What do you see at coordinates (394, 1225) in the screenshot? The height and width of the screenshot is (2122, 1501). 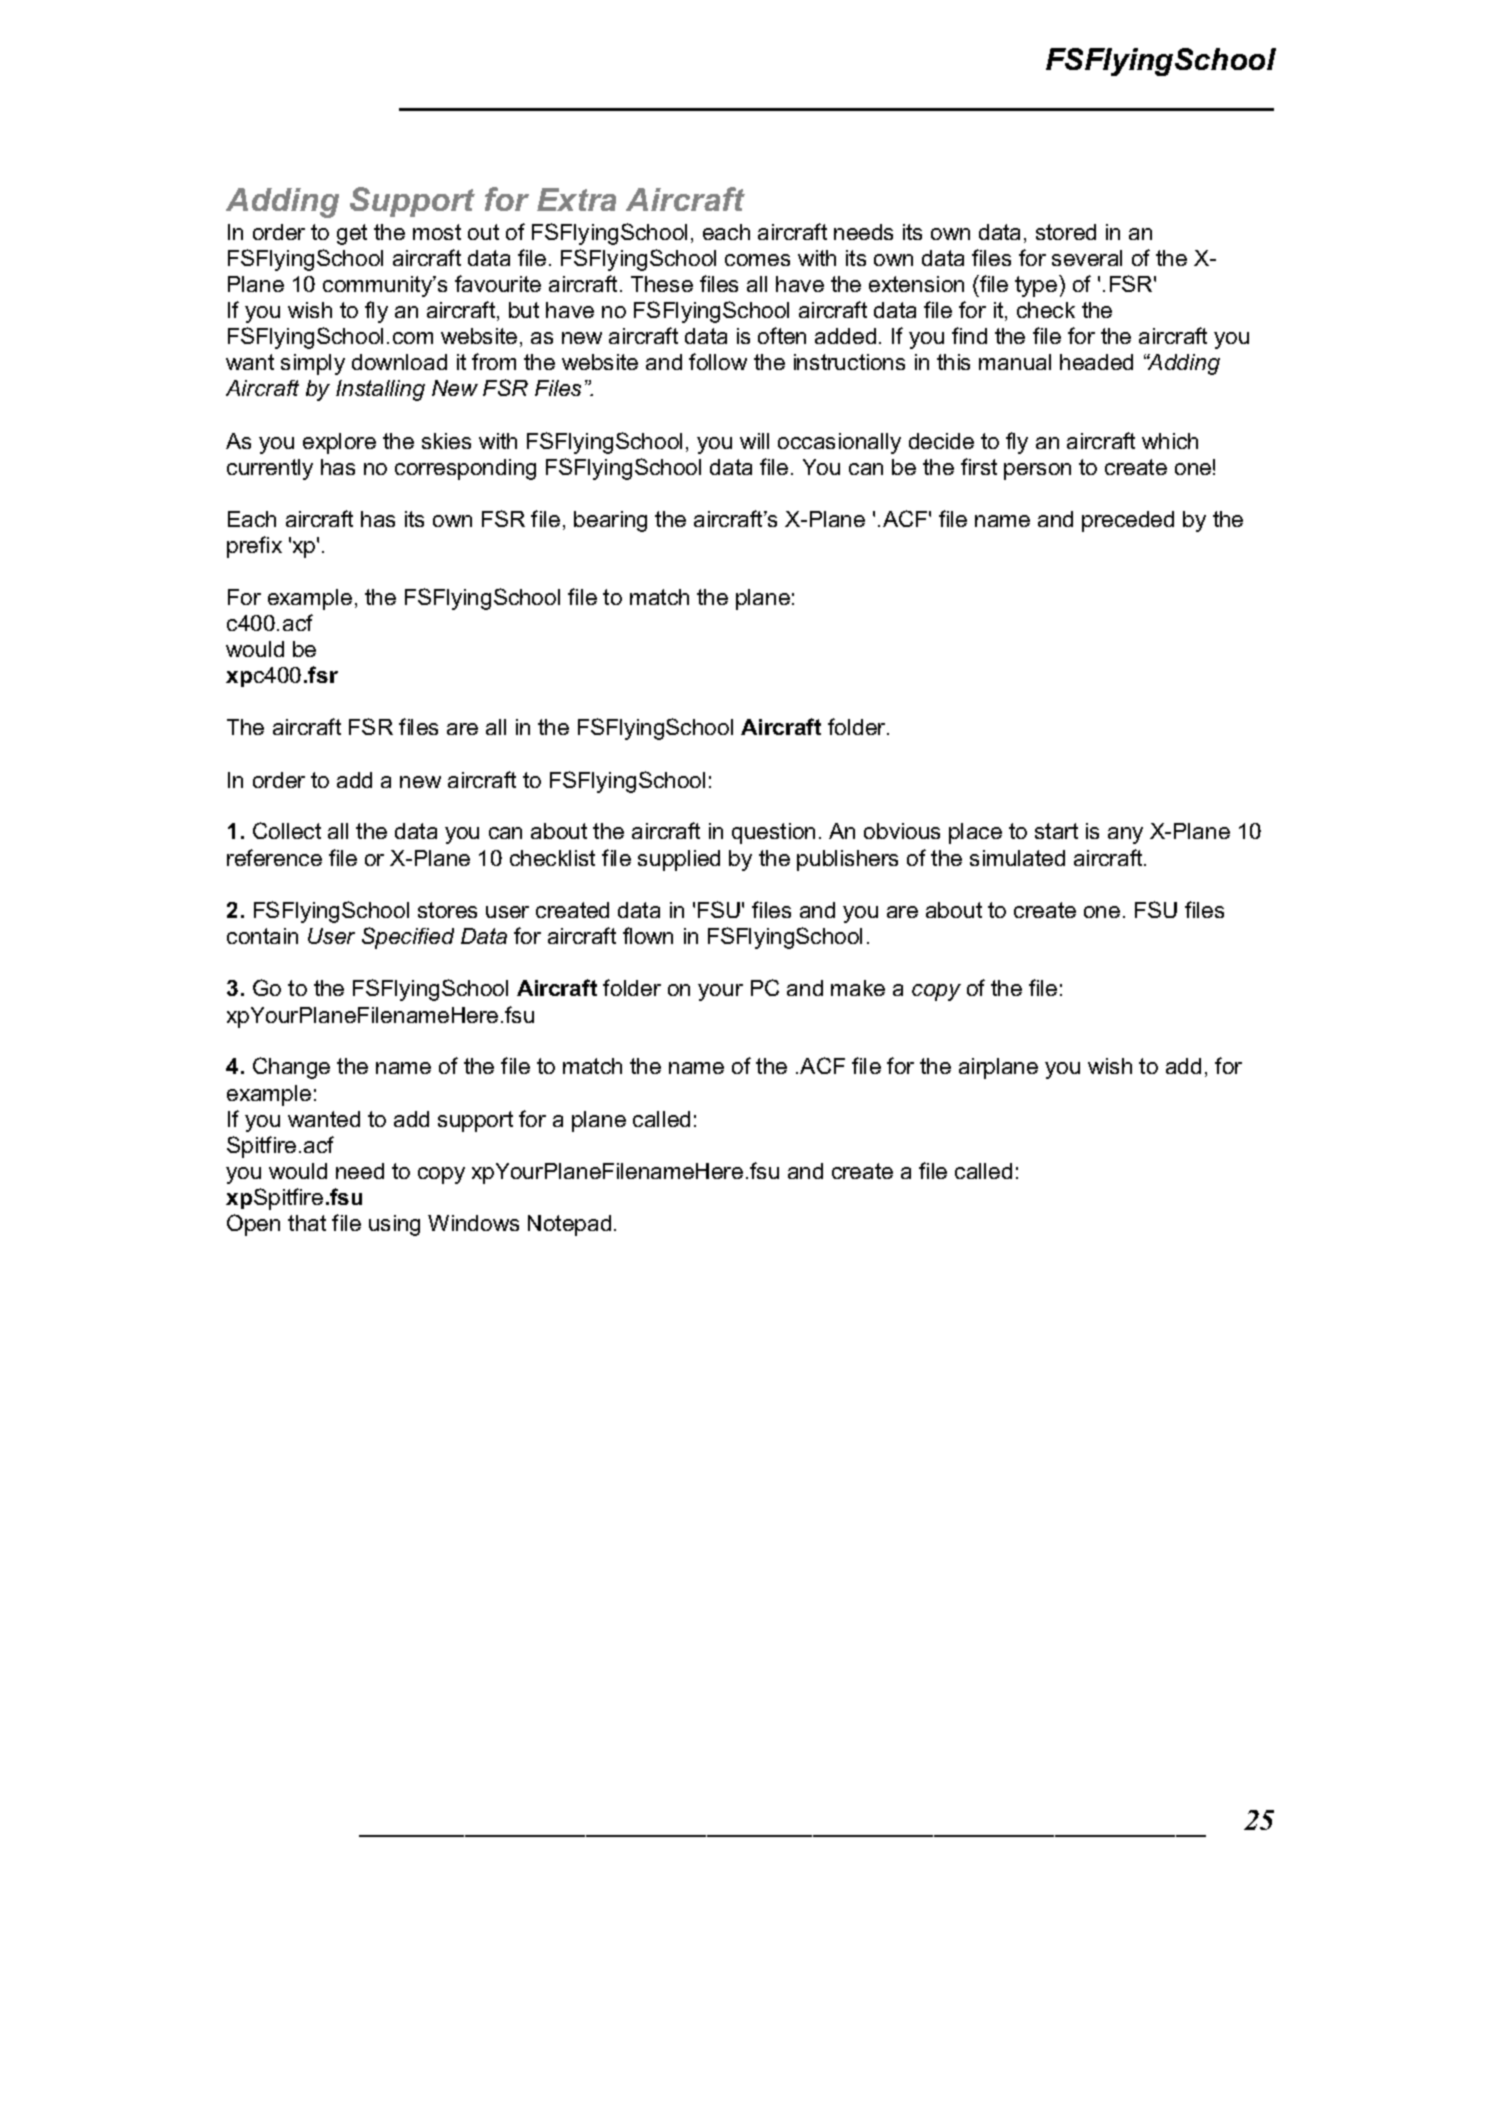 I see `using` at bounding box center [394, 1225].
